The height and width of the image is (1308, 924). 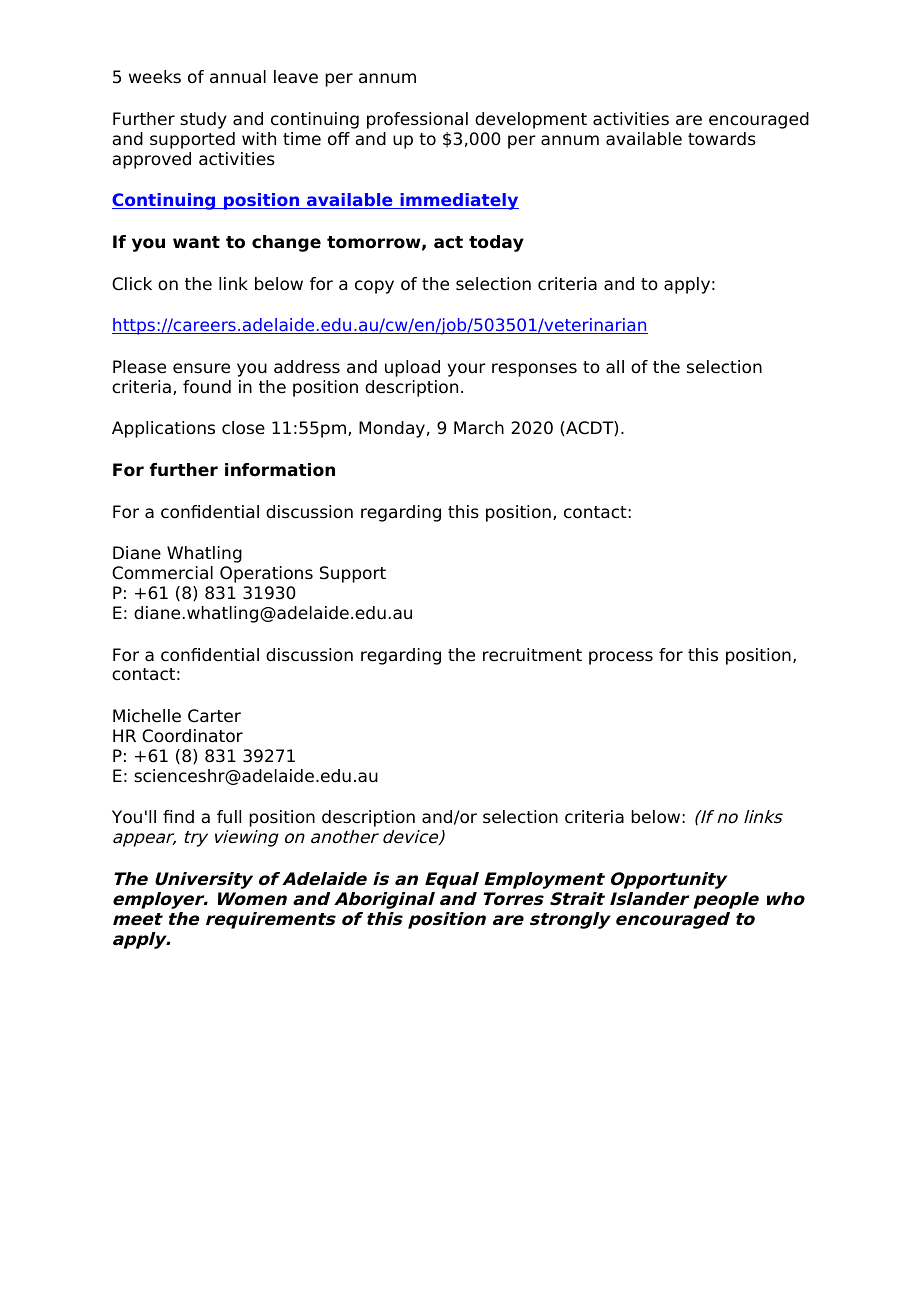 I want to click on March, so click(x=479, y=428).
